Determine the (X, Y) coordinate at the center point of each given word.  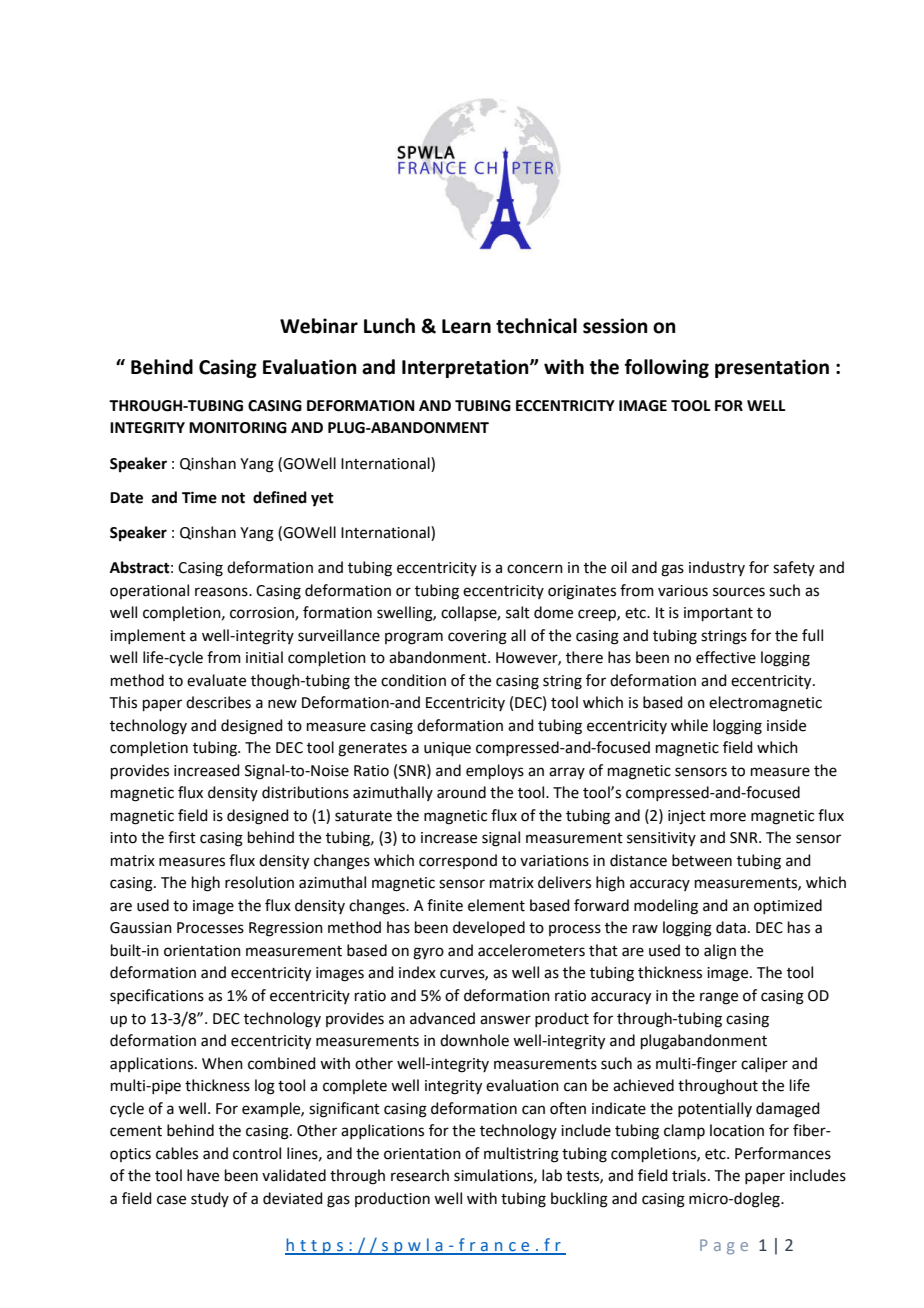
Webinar (319, 326)
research (420, 1175)
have (203, 1175)
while (689, 725)
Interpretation (466, 368)
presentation (772, 368)
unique (447, 749)
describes (218, 702)
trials (689, 1175)
